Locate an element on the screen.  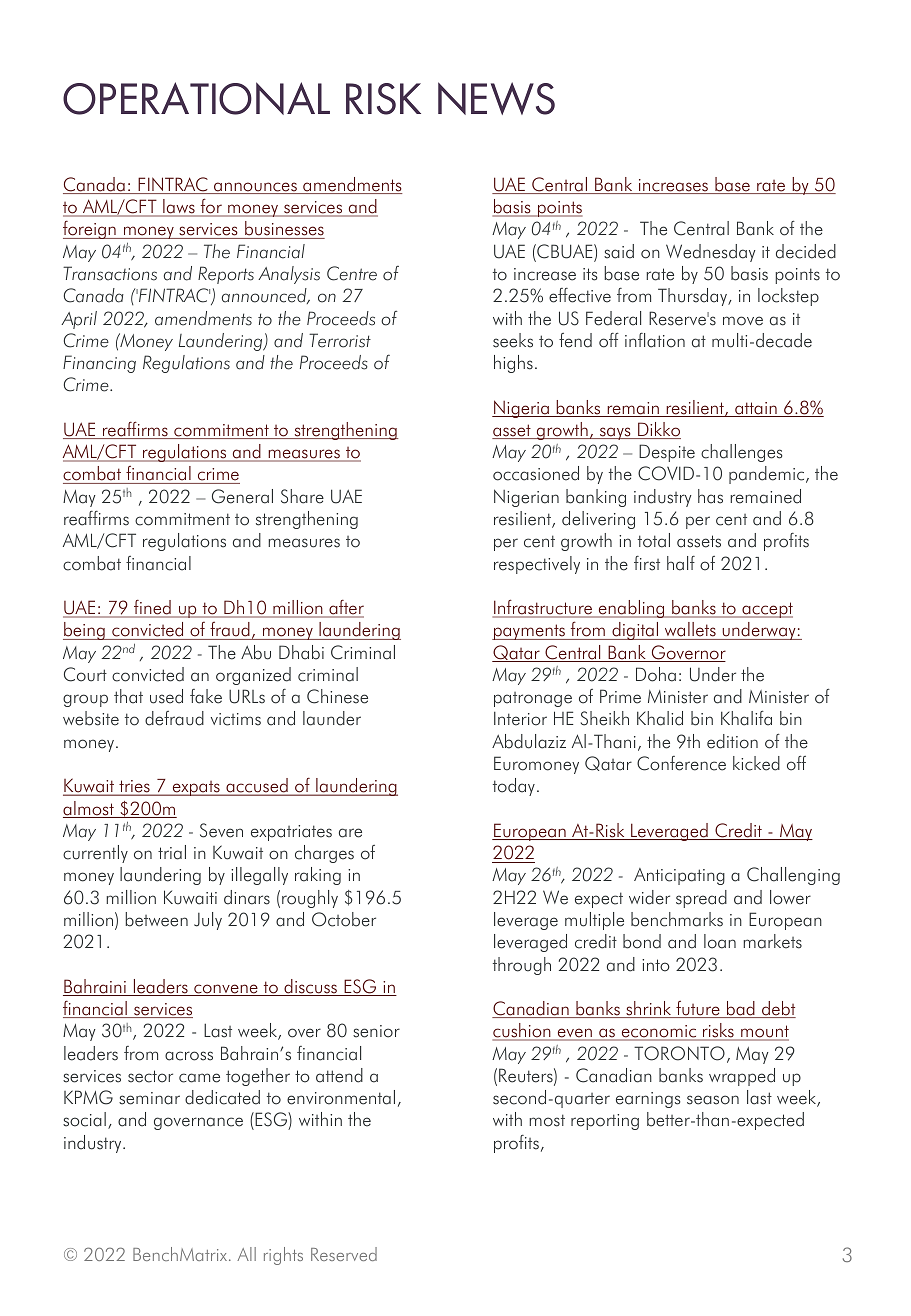
rights is located at coordinates (283, 1256).
